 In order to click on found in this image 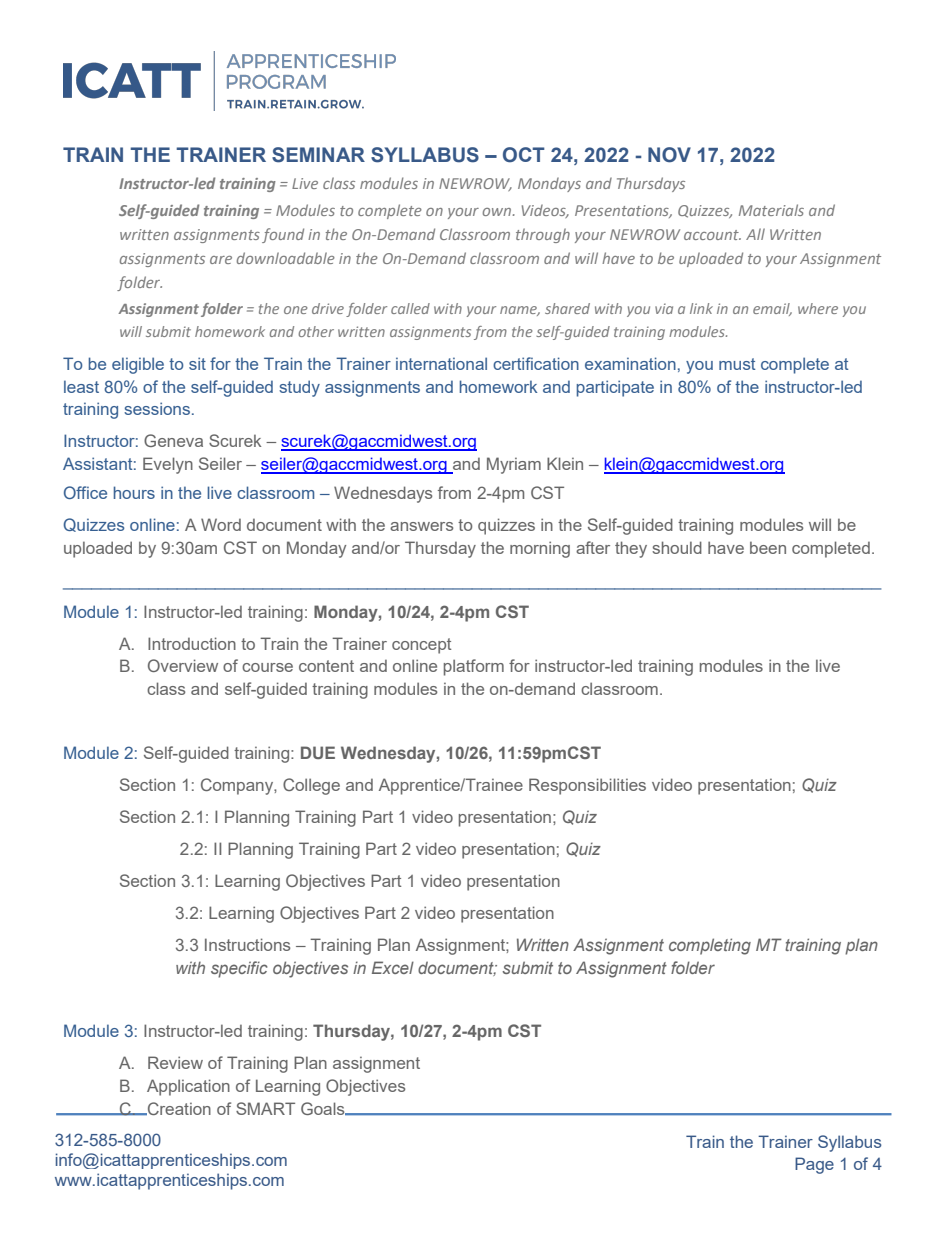, I will do `click(283, 235)`.
